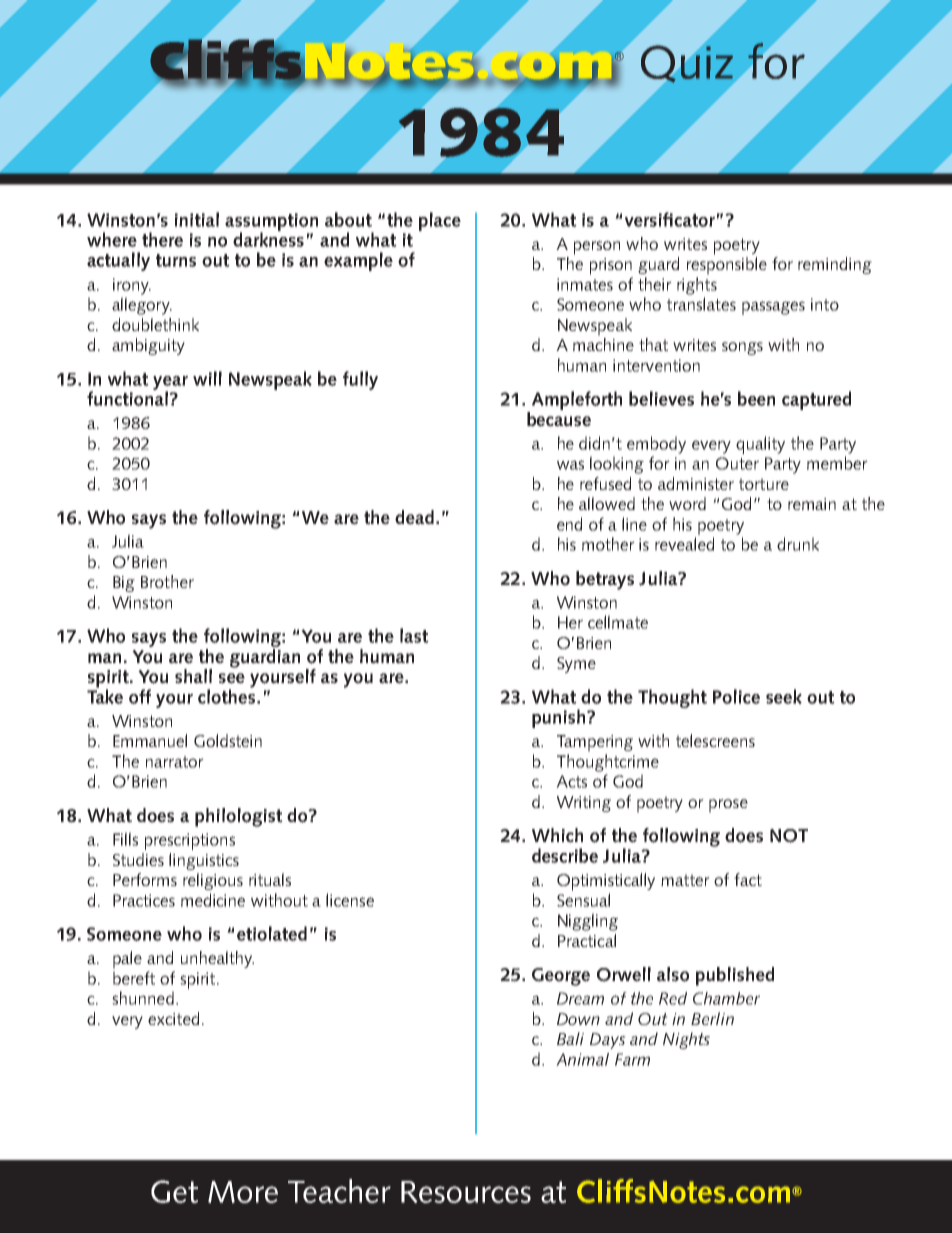 The image size is (952, 1233). I want to click on will, so click(207, 378).
